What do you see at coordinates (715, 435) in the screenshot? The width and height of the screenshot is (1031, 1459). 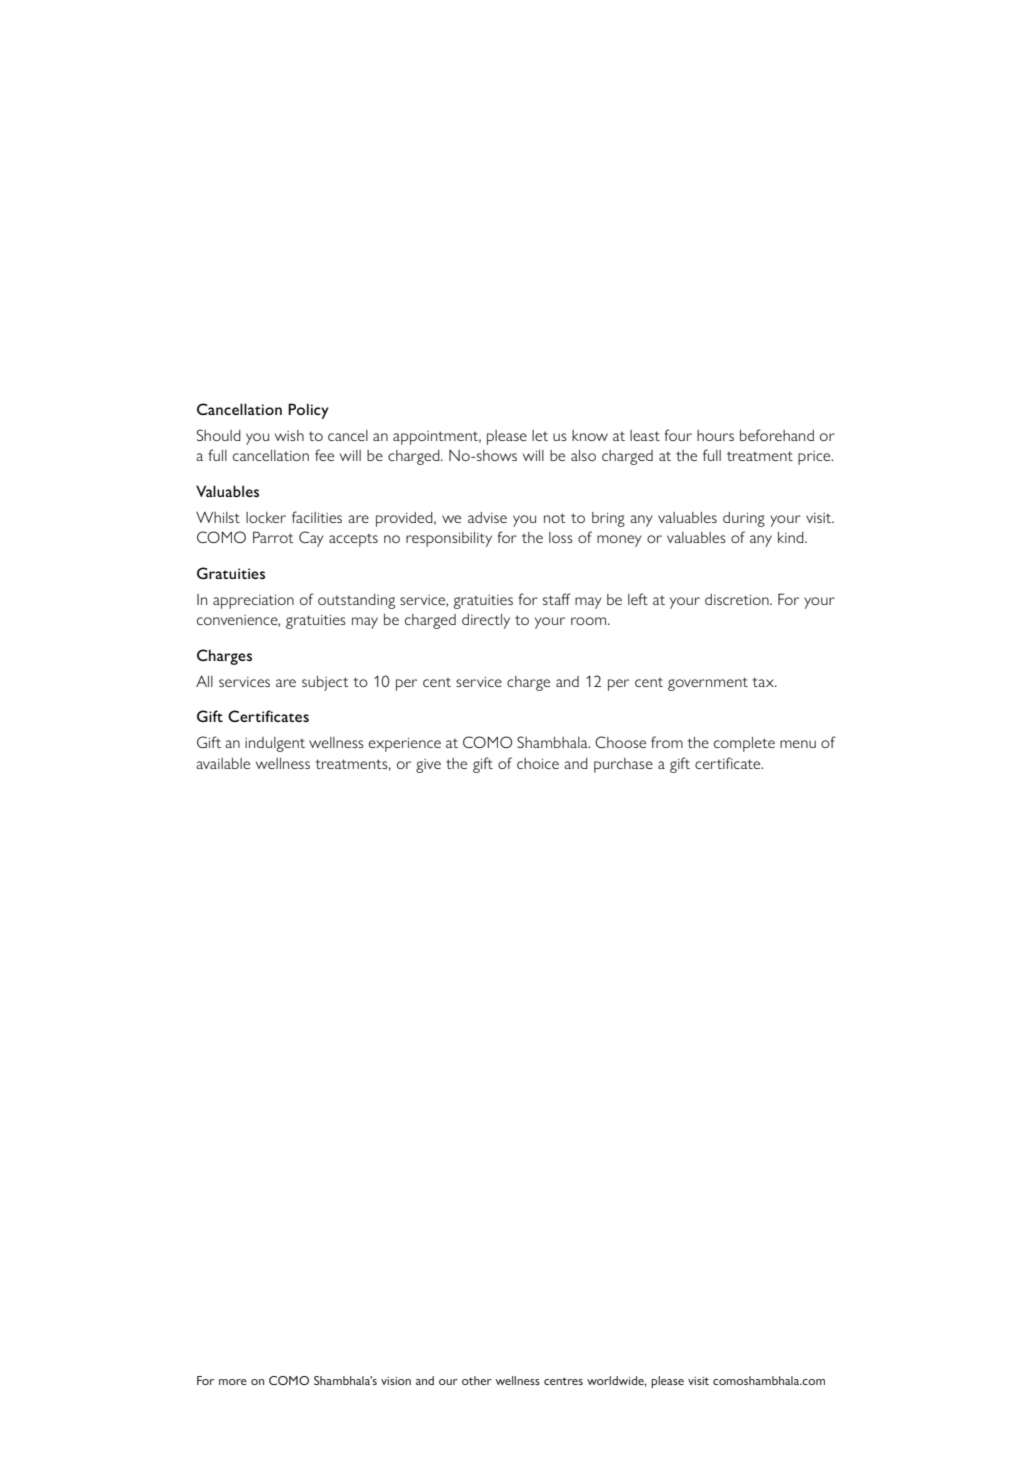 I see `hours` at bounding box center [715, 435].
